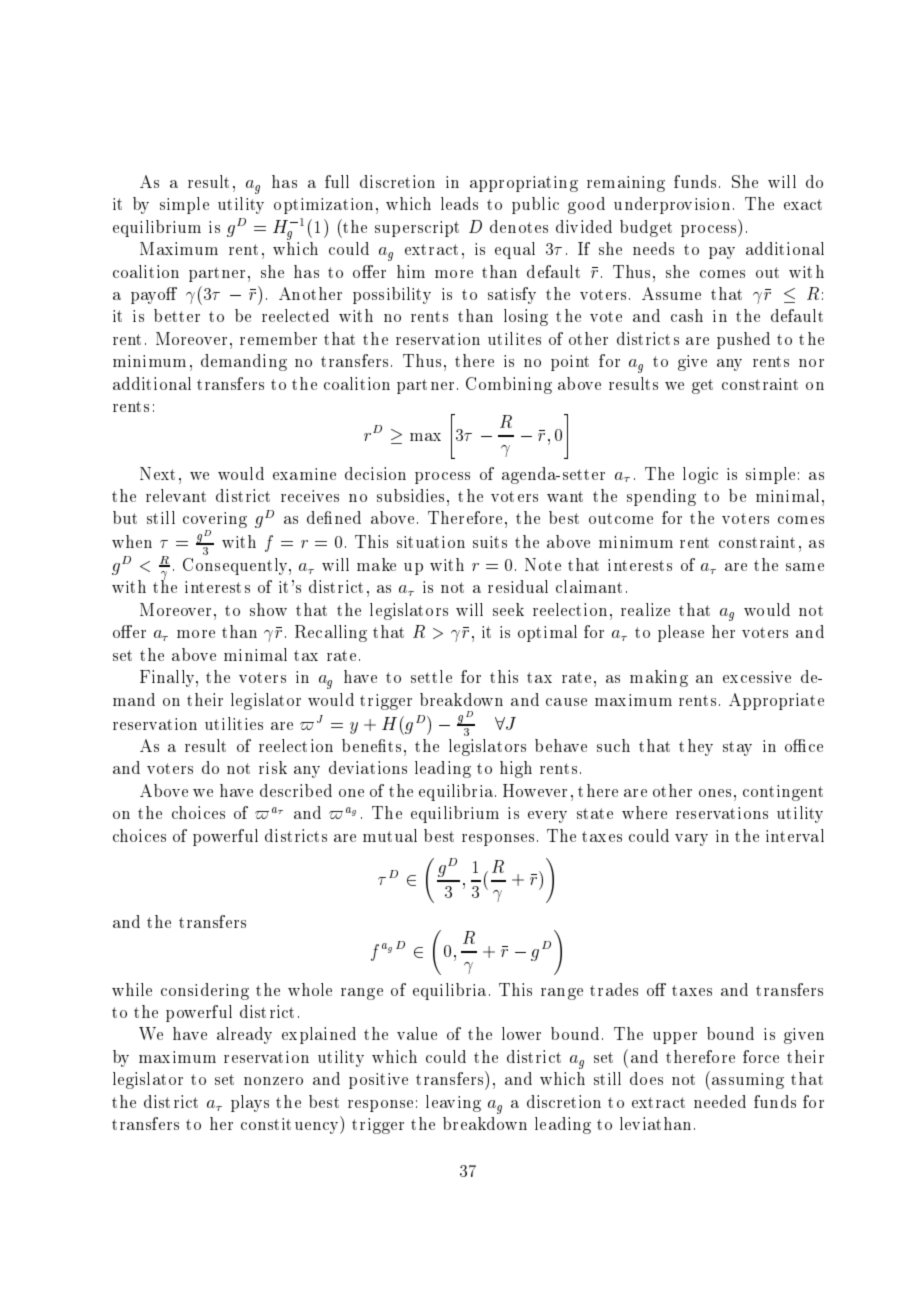  Describe the element at coordinates (490, 542) in the screenshot. I see `suits` at that location.
